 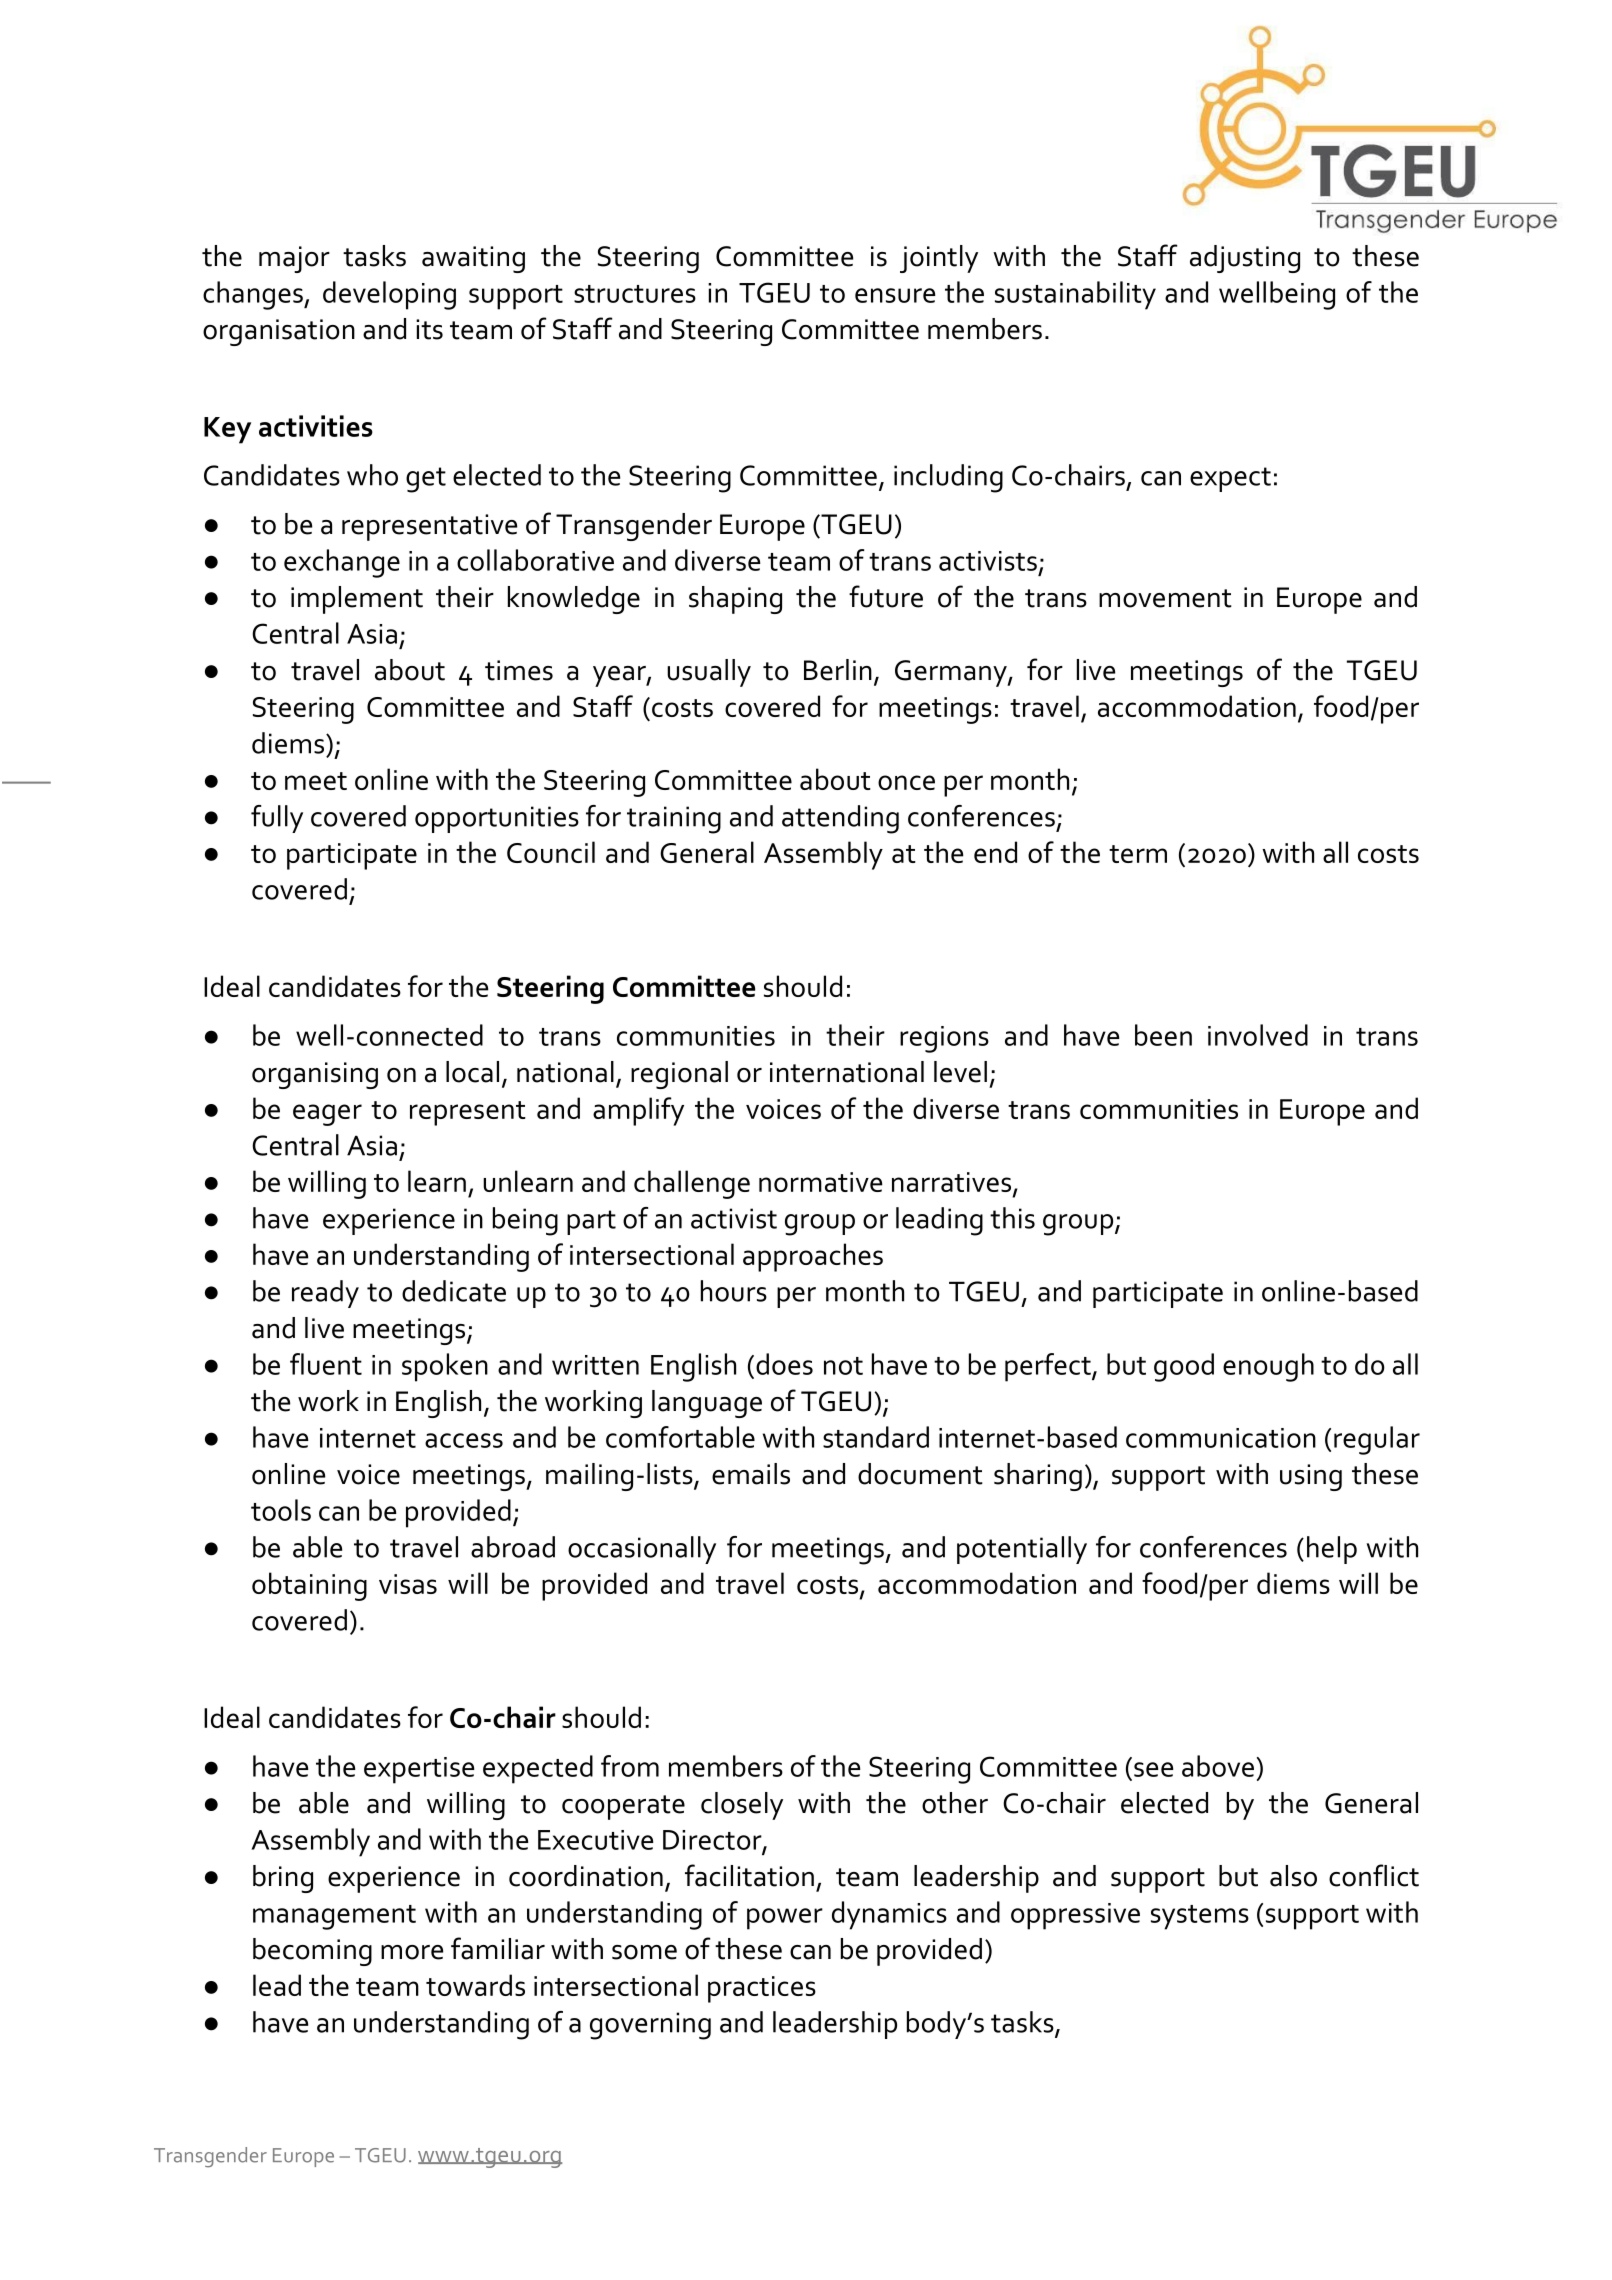 I want to click on practices, so click(x=762, y=1989).
